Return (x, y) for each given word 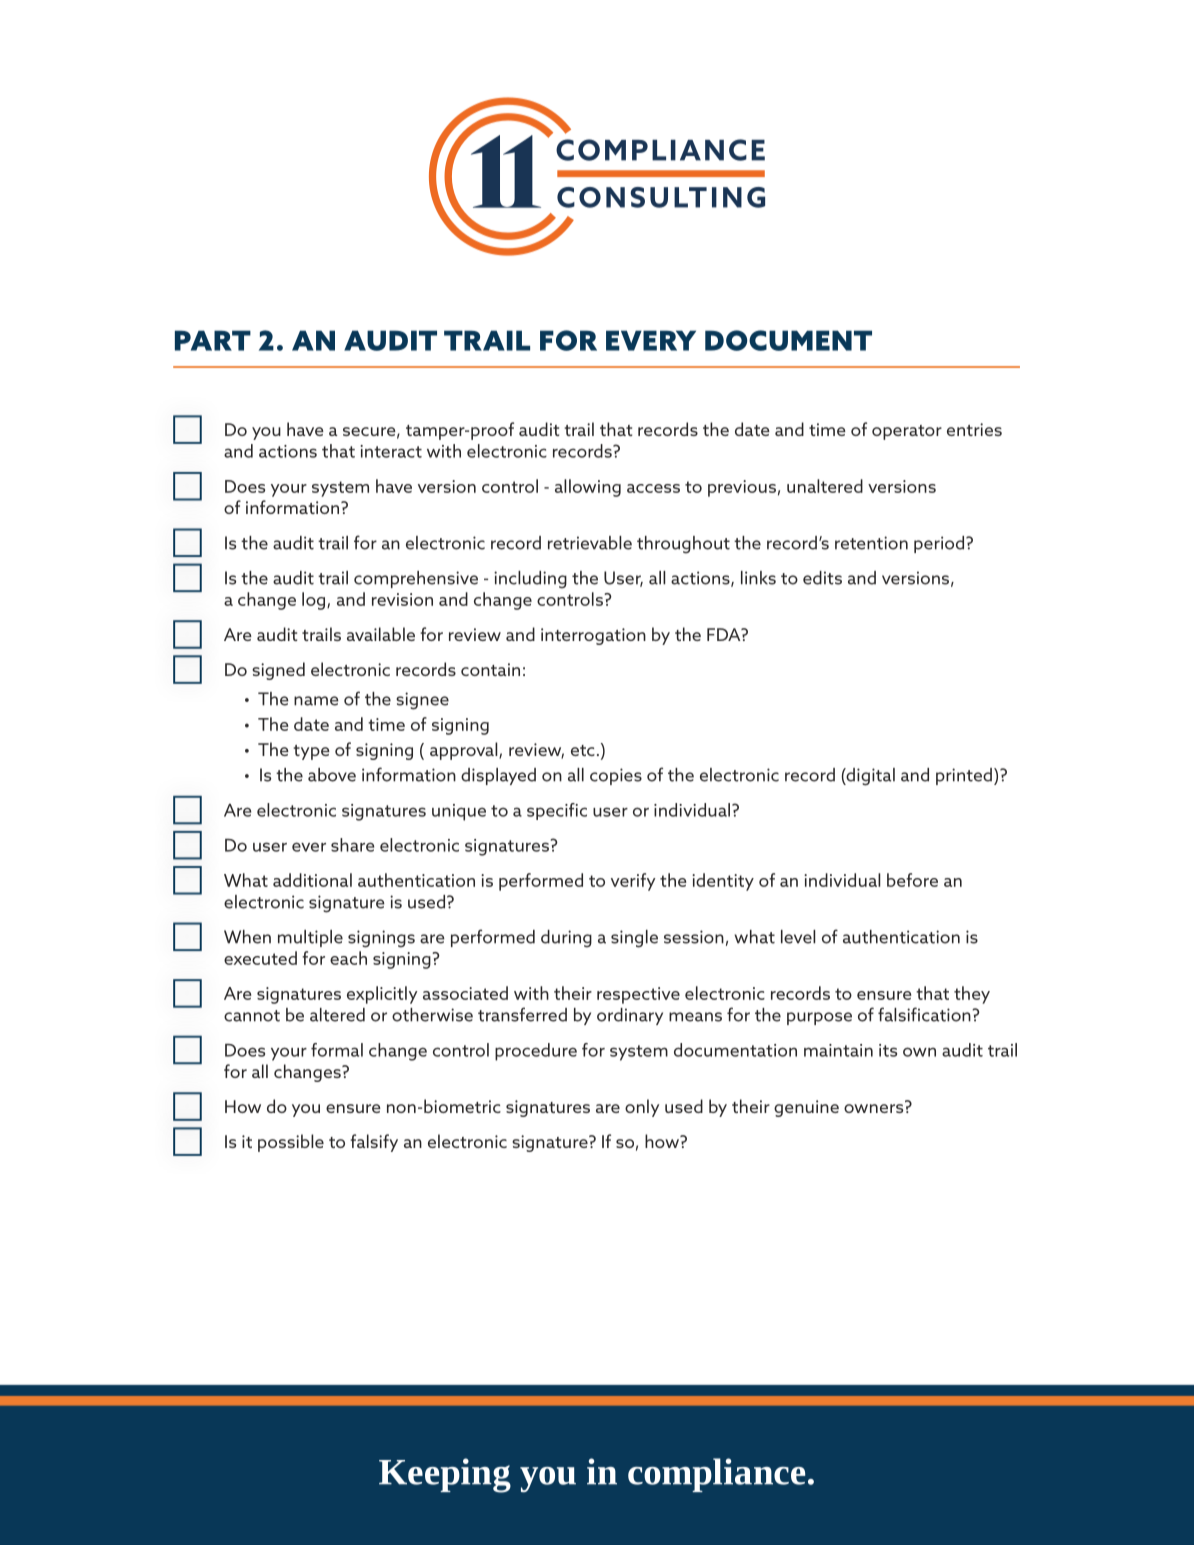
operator (907, 432)
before (912, 880)
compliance (716, 1475)
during (566, 939)
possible (291, 1143)
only (642, 1108)
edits (822, 578)
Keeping (445, 1475)
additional (312, 880)
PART (213, 340)
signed (278, 671)
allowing (588, 488)
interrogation (593, 636)
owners (873, 1108)
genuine (806, 1108)
